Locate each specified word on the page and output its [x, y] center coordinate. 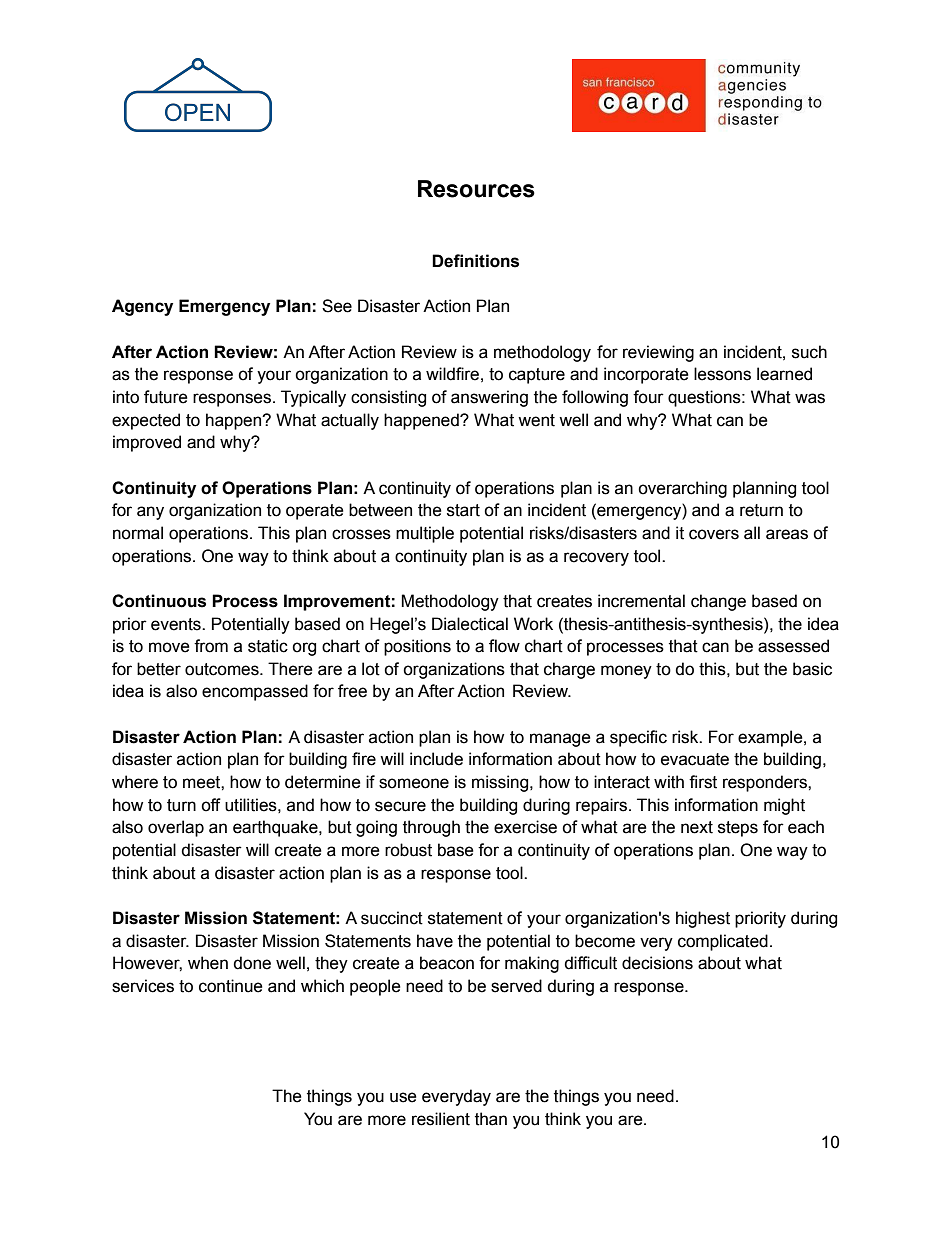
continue [231, 986]
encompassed [255, 692]
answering [489, 398]
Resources [476, 189]
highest [703, 919]
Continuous [159, 601]
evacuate [695, 759]
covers [714, 534]
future [166, 397]
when [208, 963]
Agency [142, 307]
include [436, 759]
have [435, 941]
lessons [722, 374]
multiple [425, 534]
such [809, 352]
